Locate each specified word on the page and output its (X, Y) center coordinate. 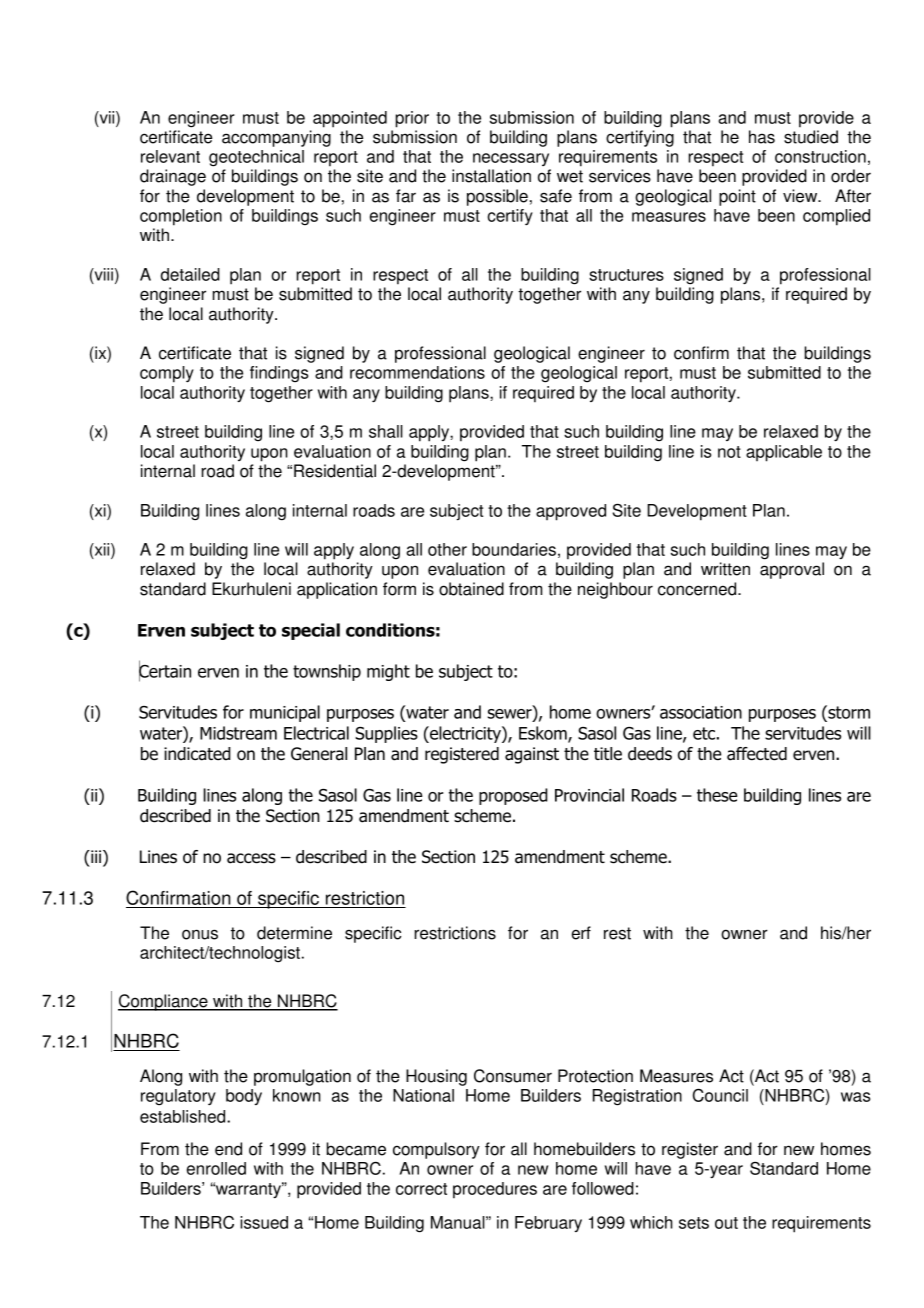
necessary (511, 159)
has (762, 137)
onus (200, 934)
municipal (285, 713)
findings (279, 374)
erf (581, 933)
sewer (511, 715)
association (701, 712)
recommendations (417, 372)
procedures (495, 1190)
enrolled (216, 1168)
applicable (784, 453)
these (717, 795)
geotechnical (256, 158)
